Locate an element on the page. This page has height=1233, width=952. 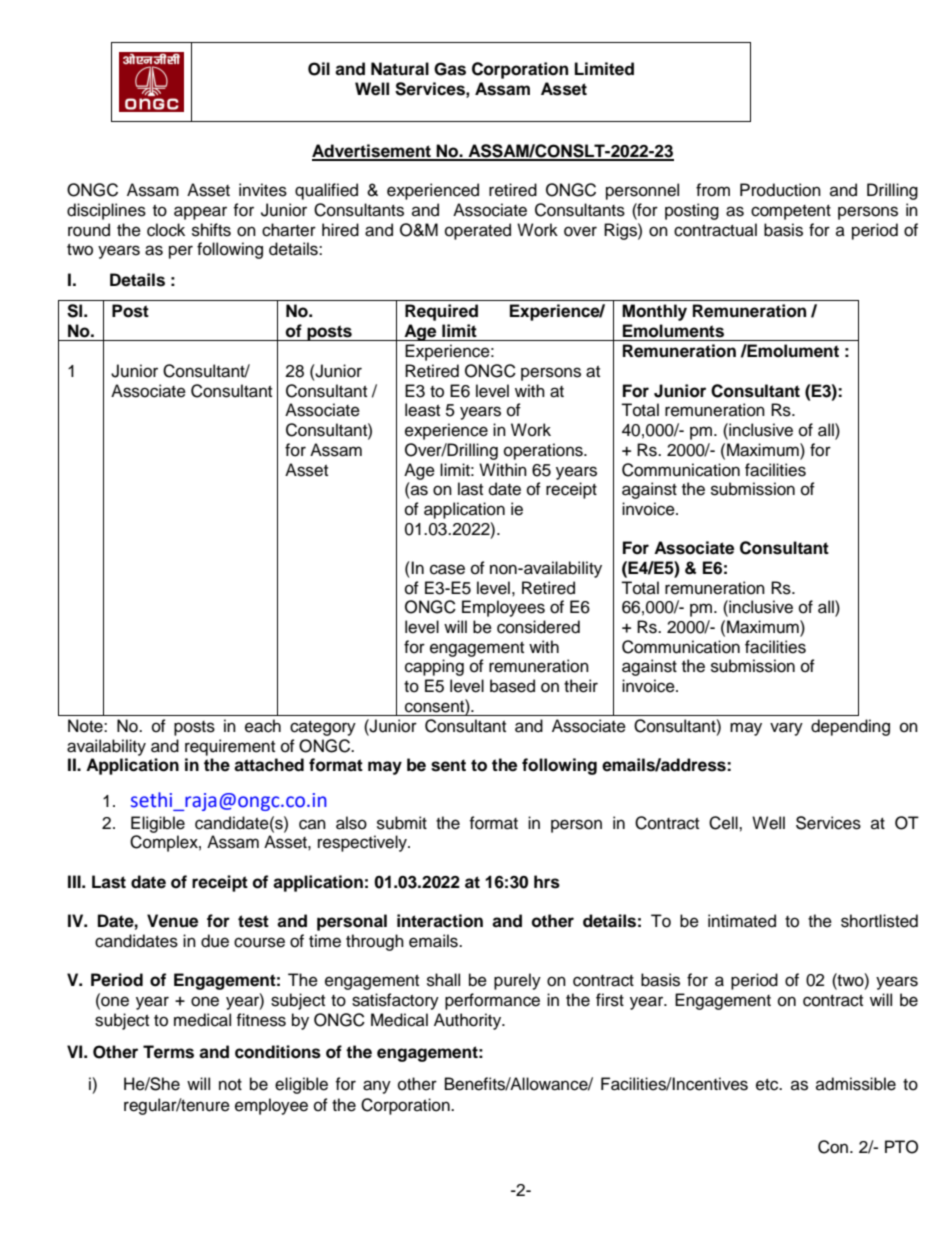
Oil is located at coordinates (319, 69).
